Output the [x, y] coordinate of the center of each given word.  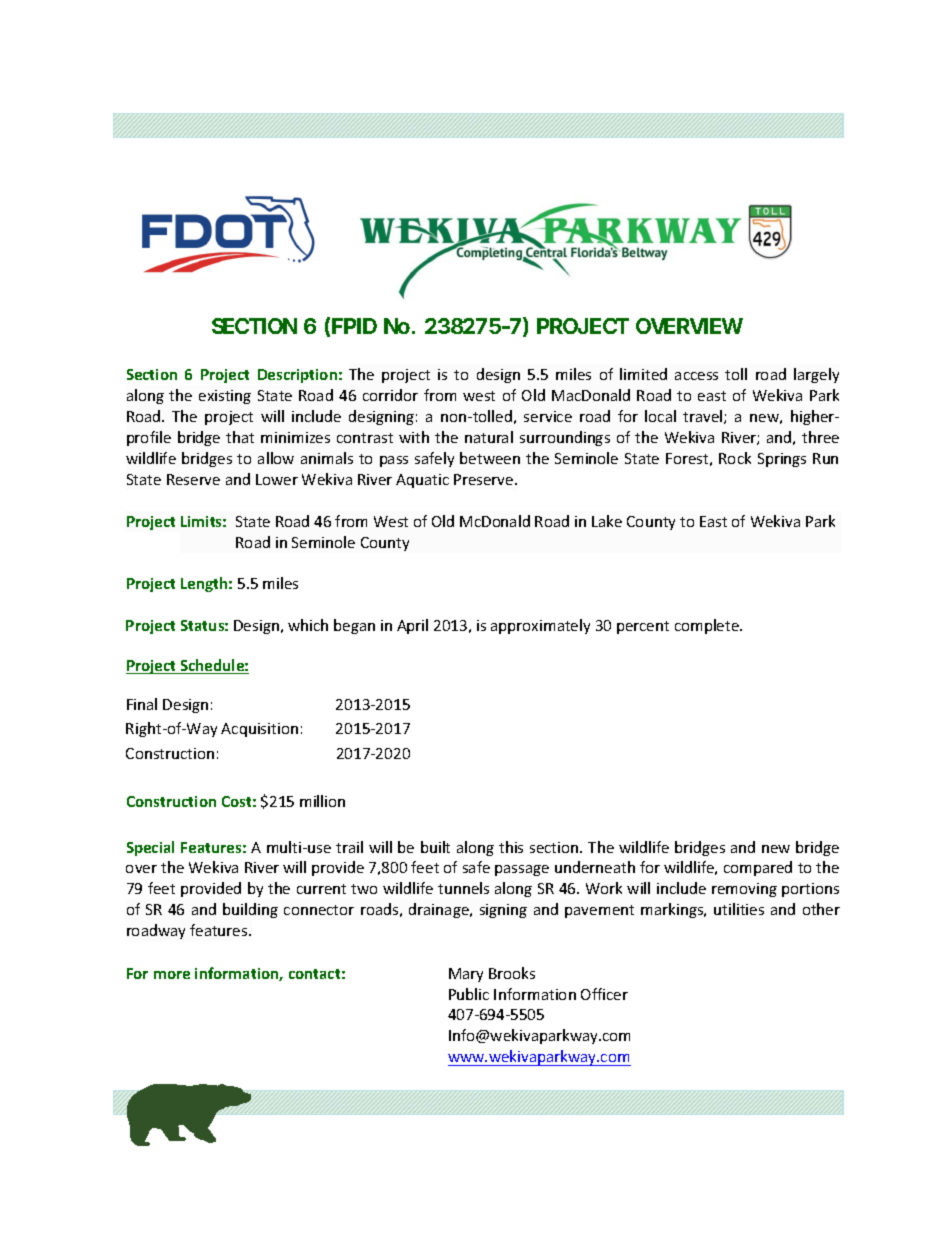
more [172, 975]
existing [225, 397]
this [511, 847]
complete [708, 626]
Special [150, 848]
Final [142, 704]
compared [758, 868]
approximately [540, 626]
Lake [607, 521]
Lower [277, 479]
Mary [466, 975]
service [548, 416]
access [696, 376]
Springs [782, 460]
